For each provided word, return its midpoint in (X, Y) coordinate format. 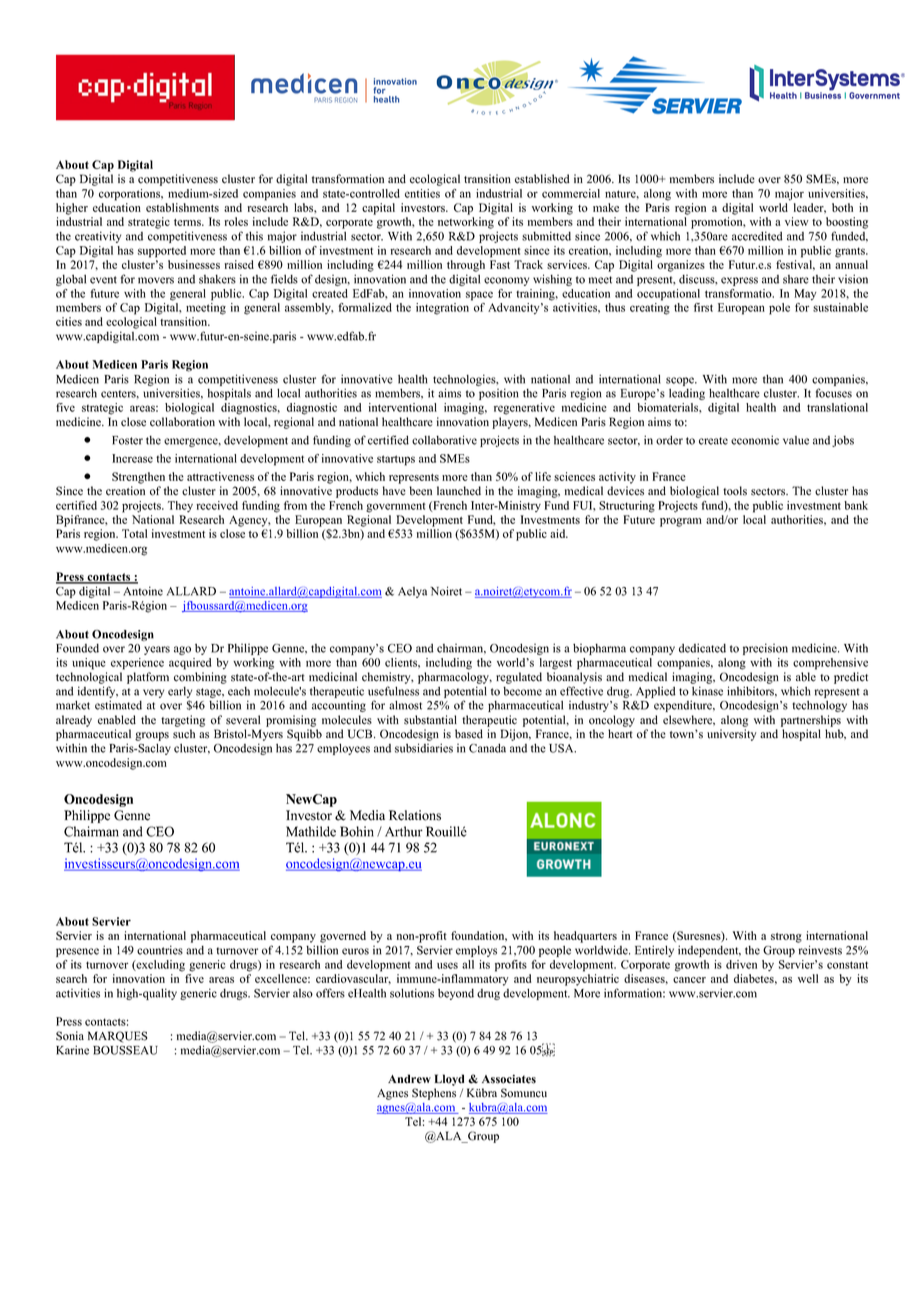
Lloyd (449, 1080)
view (797, 221)
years (157, 650)
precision (765, 649)
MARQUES (117, 1037)
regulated (519, 678)
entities (422, 193)
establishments (182, 207)
